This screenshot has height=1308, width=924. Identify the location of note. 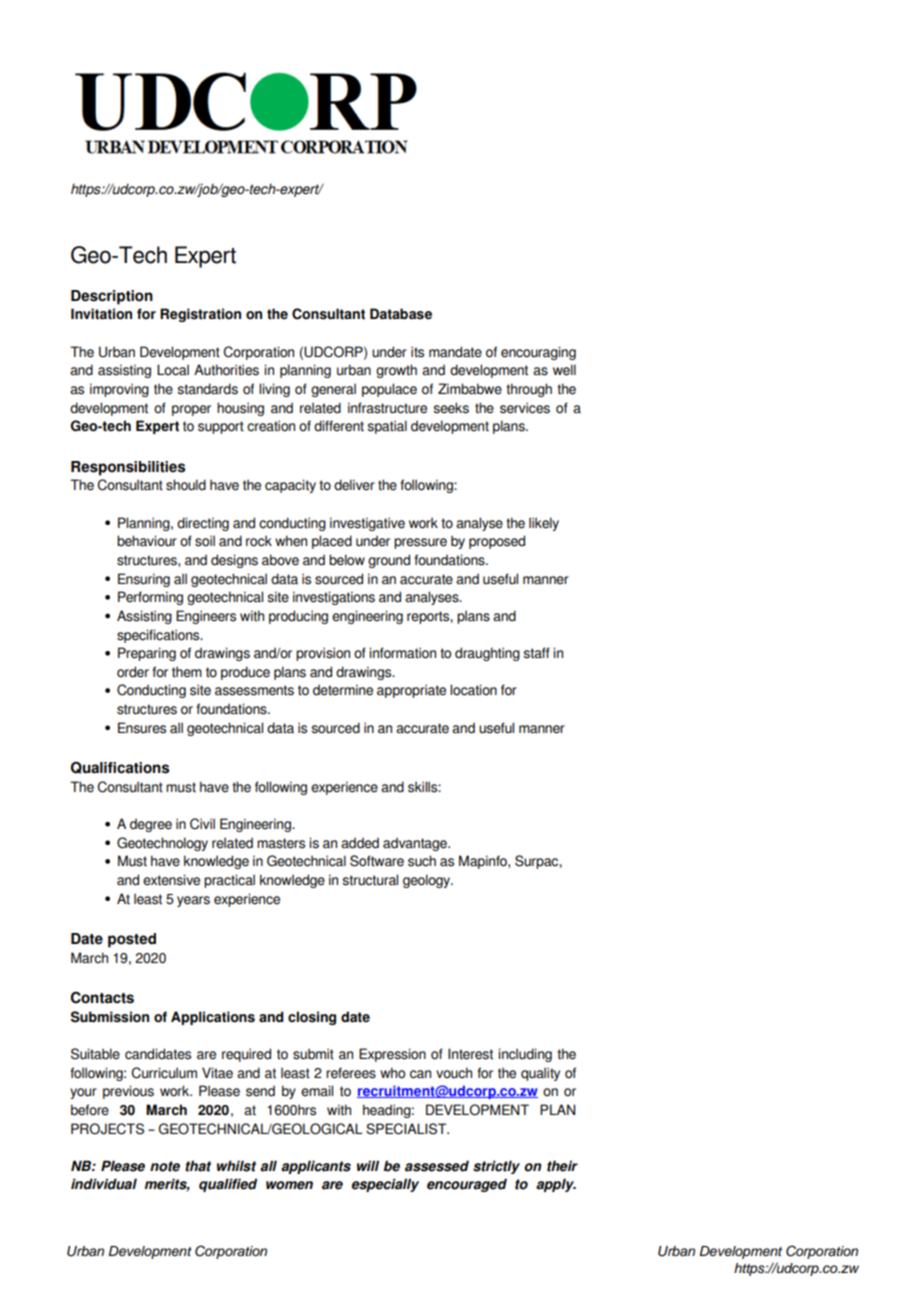
(165, 1166).
